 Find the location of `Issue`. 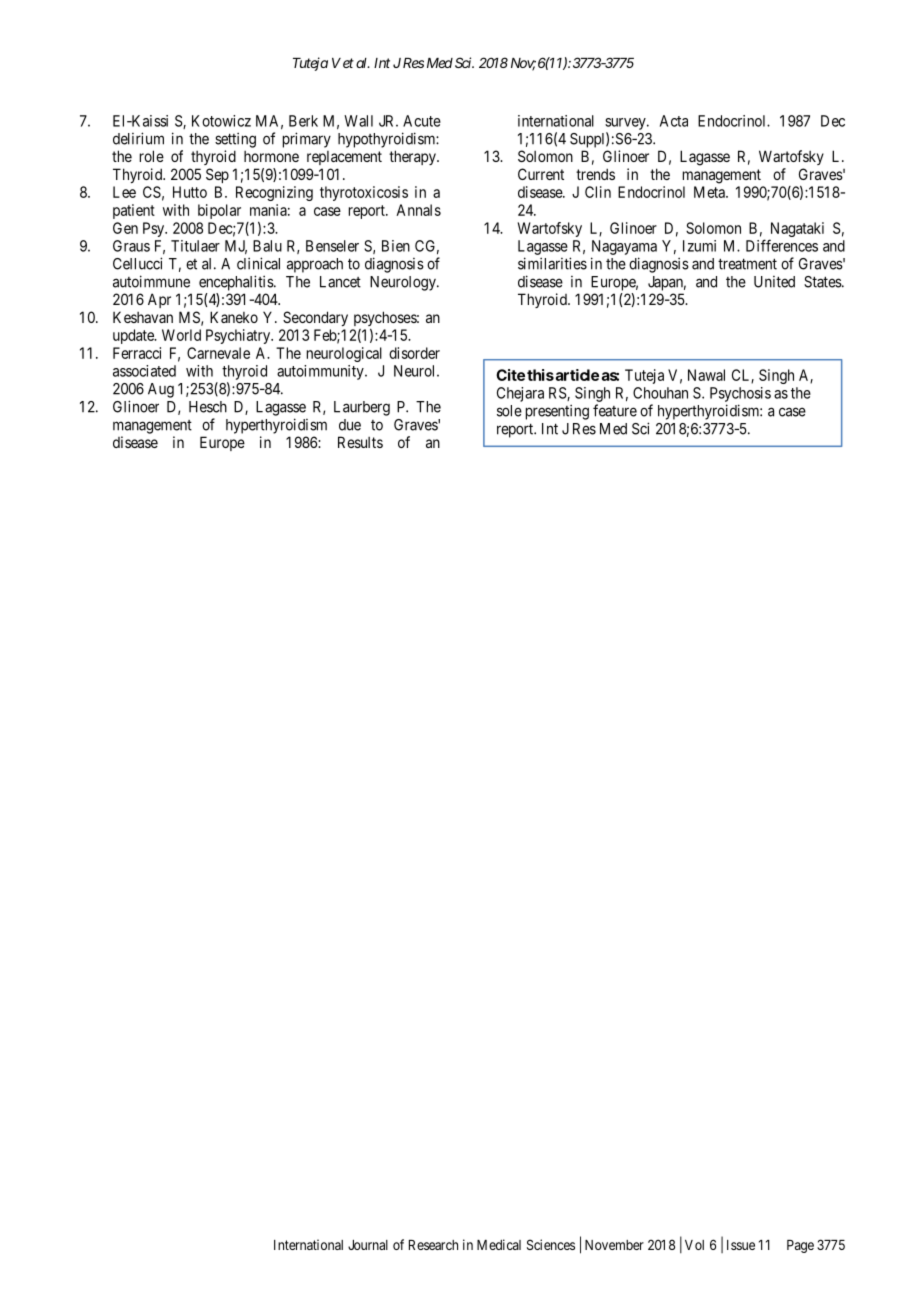

Issue is located at coordinates (741, 1245).
